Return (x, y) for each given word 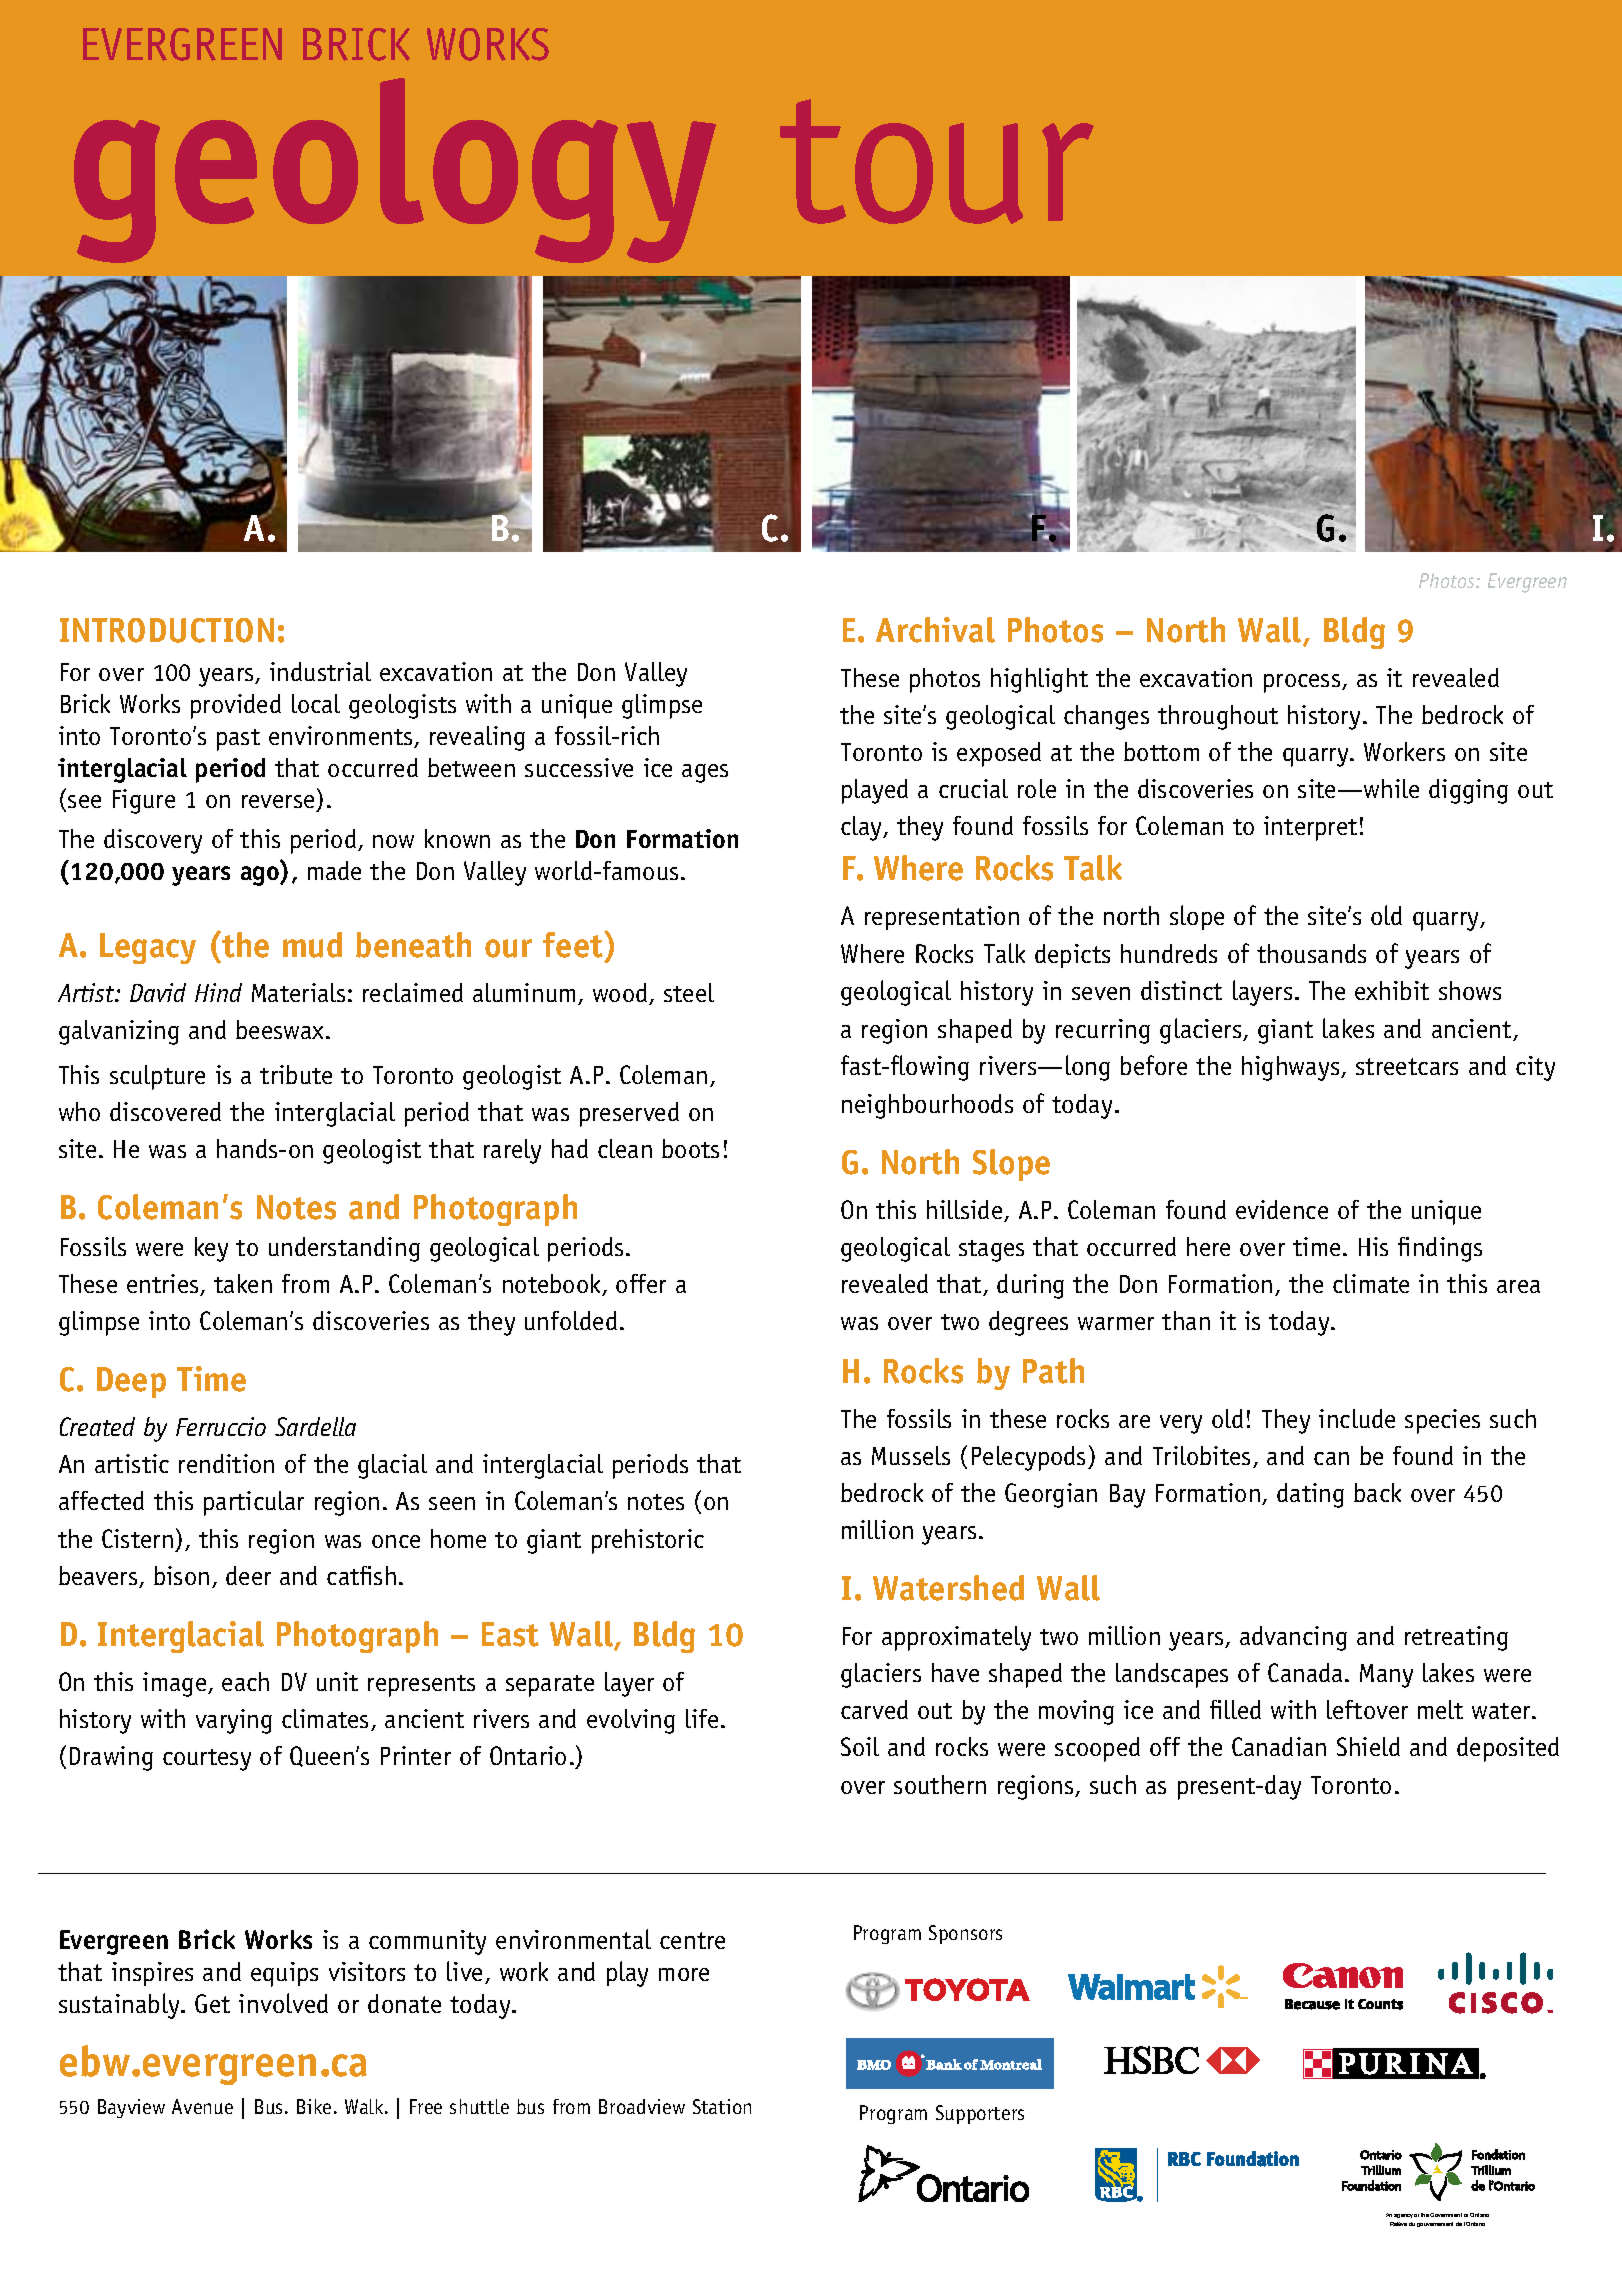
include (1357, 1418)
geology (395, 170)
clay (863, 828)
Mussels (911, 1455)
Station (722, 2106)
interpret (1310, 828)
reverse (279, 803)
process (1303, 683)
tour (937, 161)
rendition (226, 1463)
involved (283, 2003)
